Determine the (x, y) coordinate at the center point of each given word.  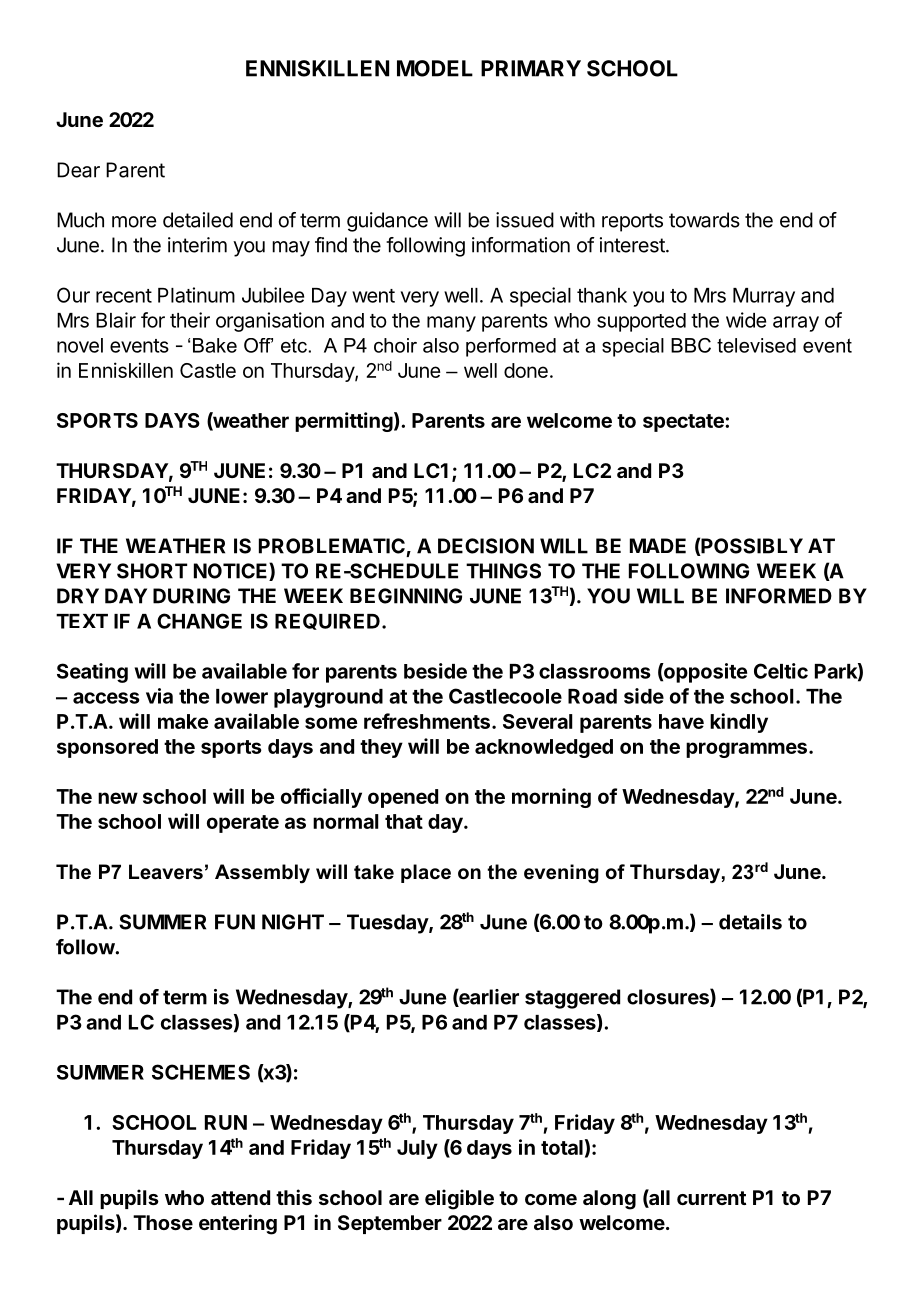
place (426, 873)
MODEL (435, 68)
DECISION (486, 546)
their (190, 320)
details (750, 922)
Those (163, 1222)
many (451, 324)
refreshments (427, 721)
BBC (691, 345)
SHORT (152, 571)
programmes (746, 750)
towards (704, 220)
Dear (78, 170)
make (183, 721)
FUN (235, 922)
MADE (658, 546)
